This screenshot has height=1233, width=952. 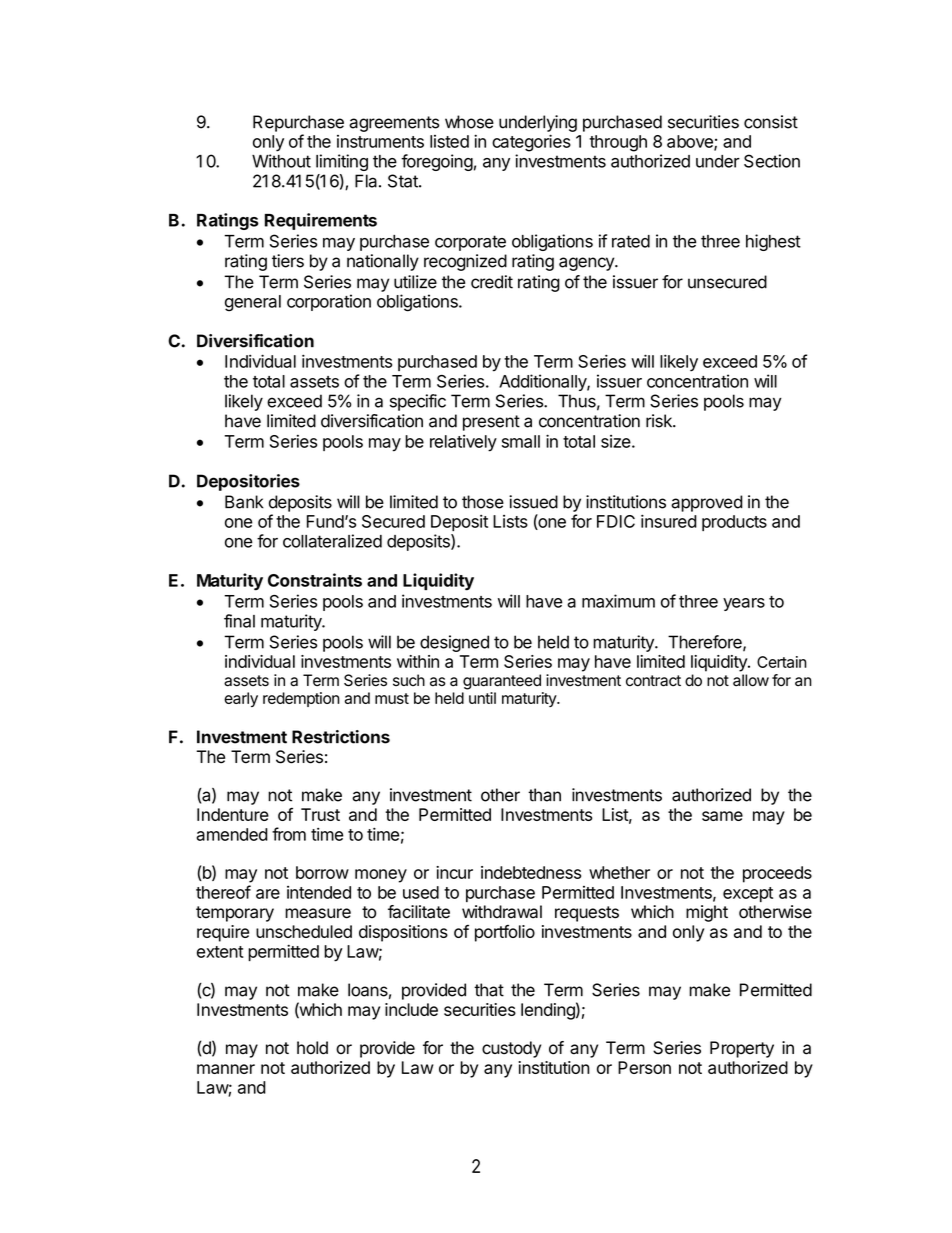 I want to click on small, so click(x=521, y=441).
